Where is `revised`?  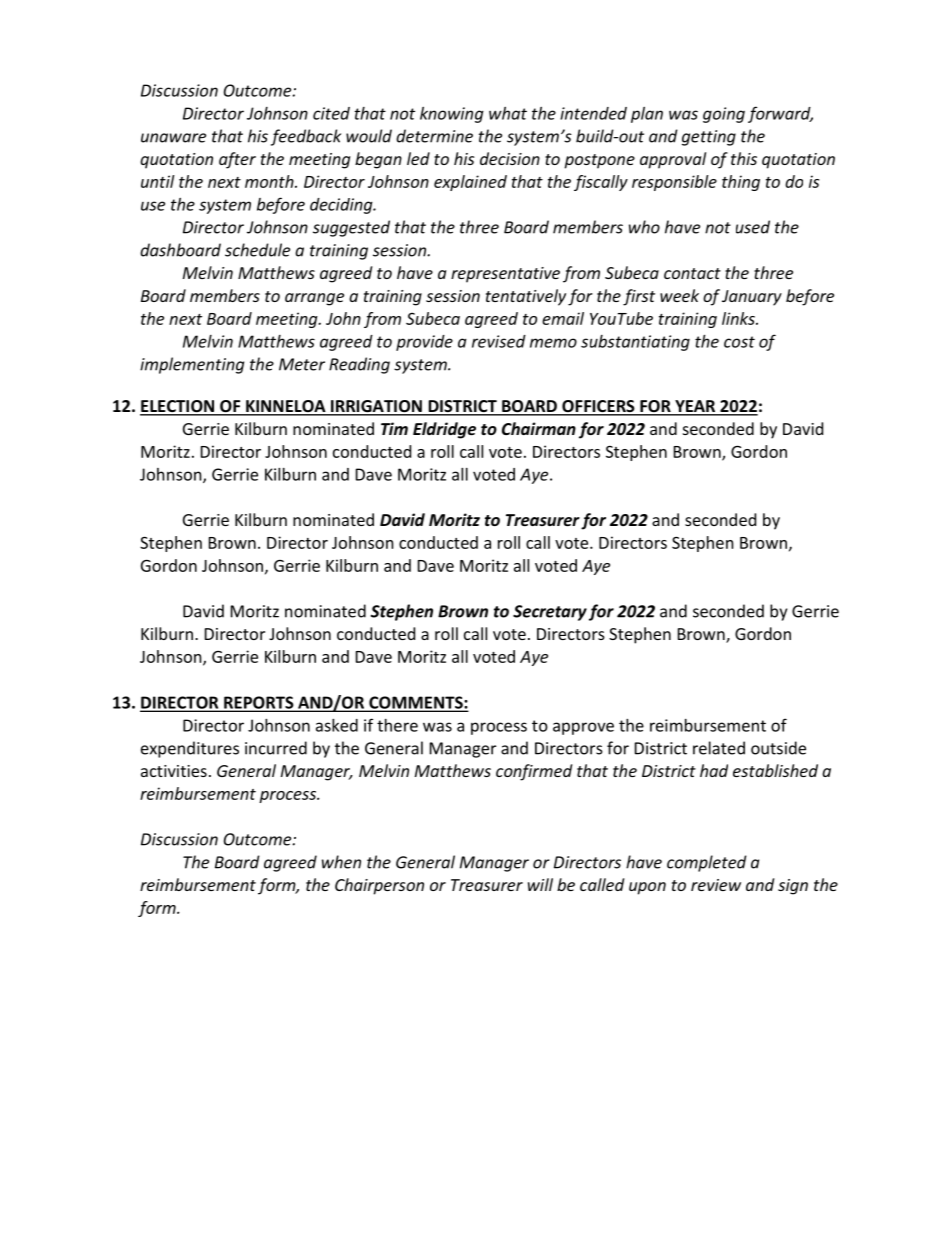 revised is located at coordinates (499, 341).
